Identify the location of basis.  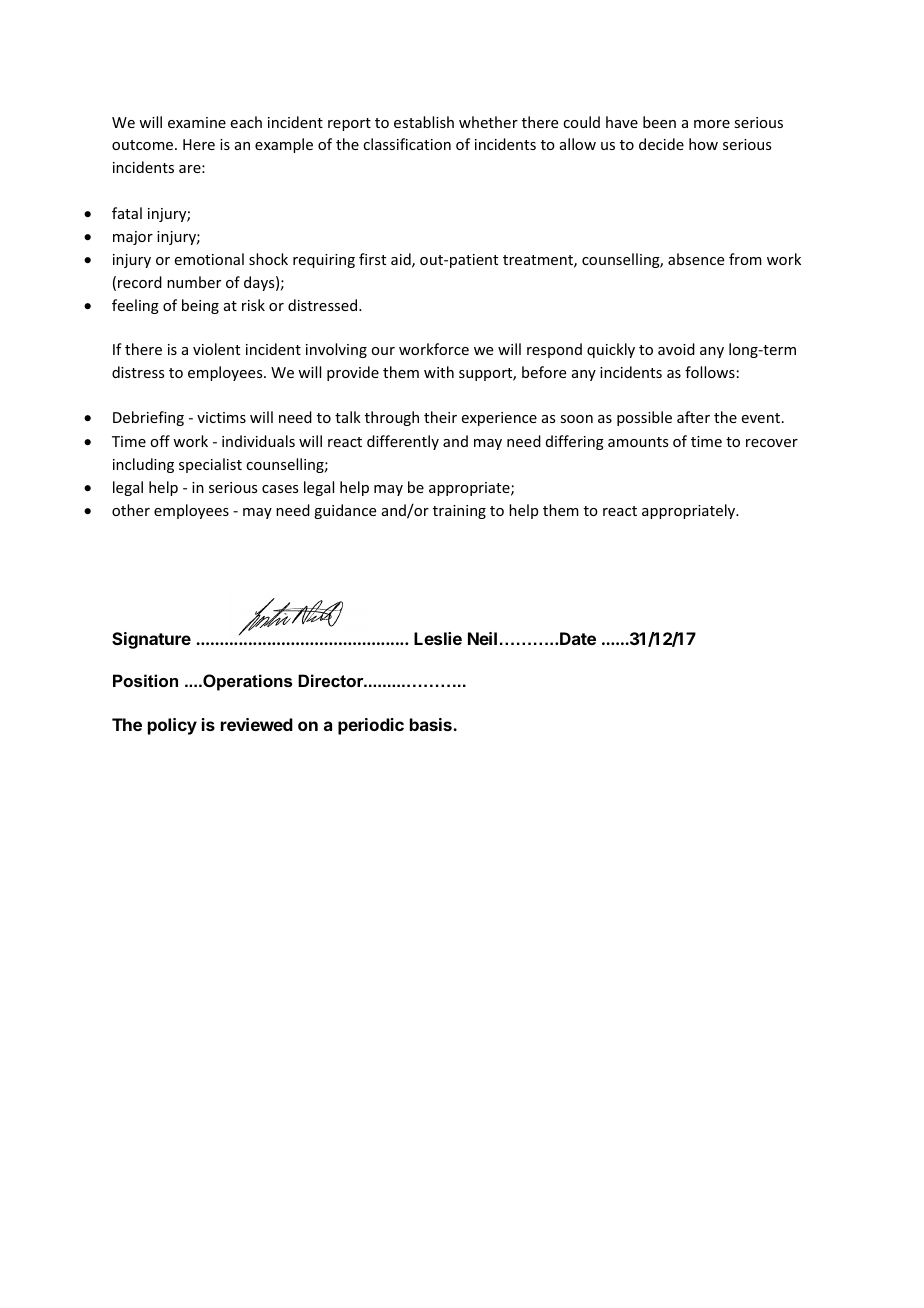
(432, 724).
